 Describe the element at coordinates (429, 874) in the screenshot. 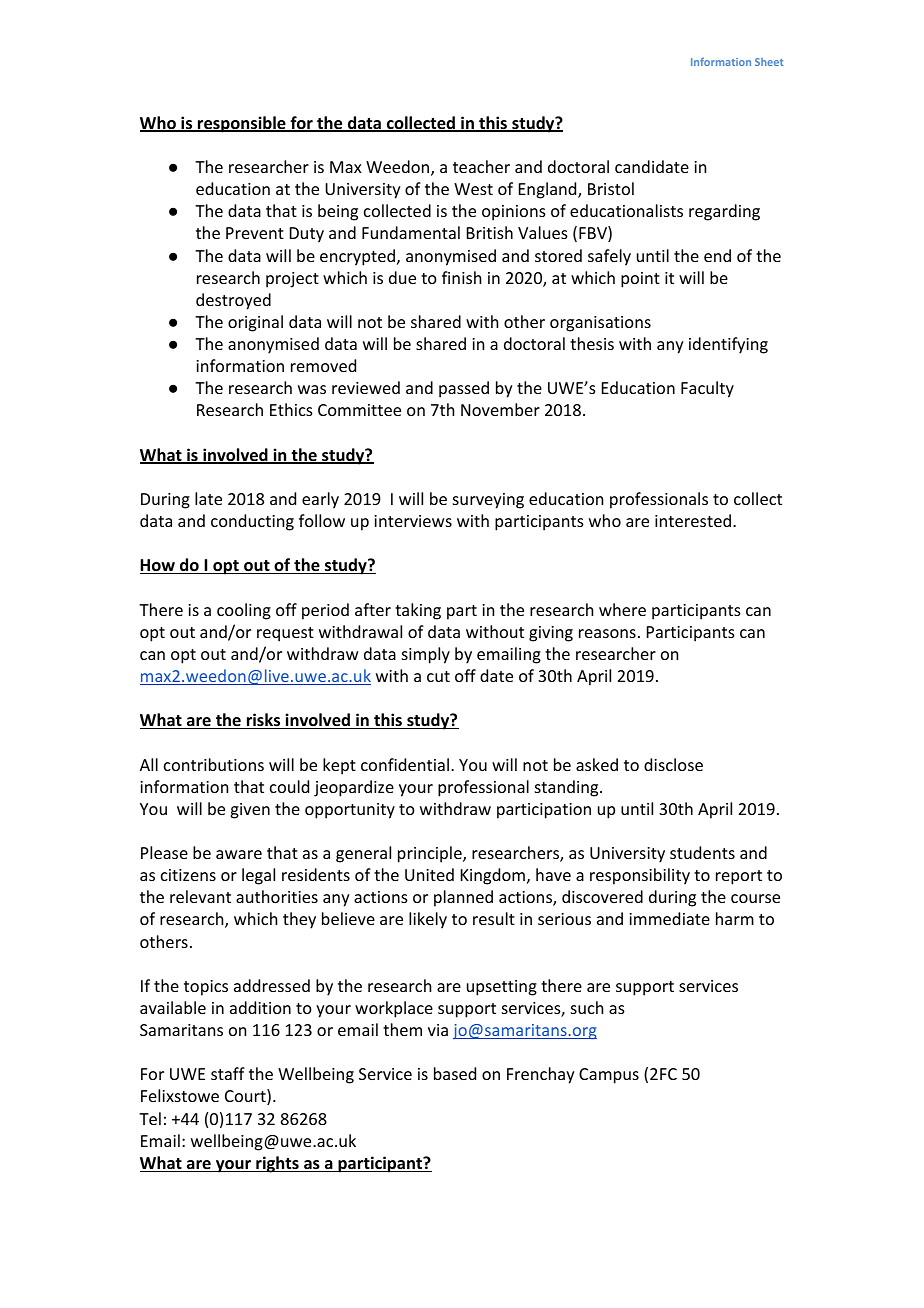

I see `United` at that location.
